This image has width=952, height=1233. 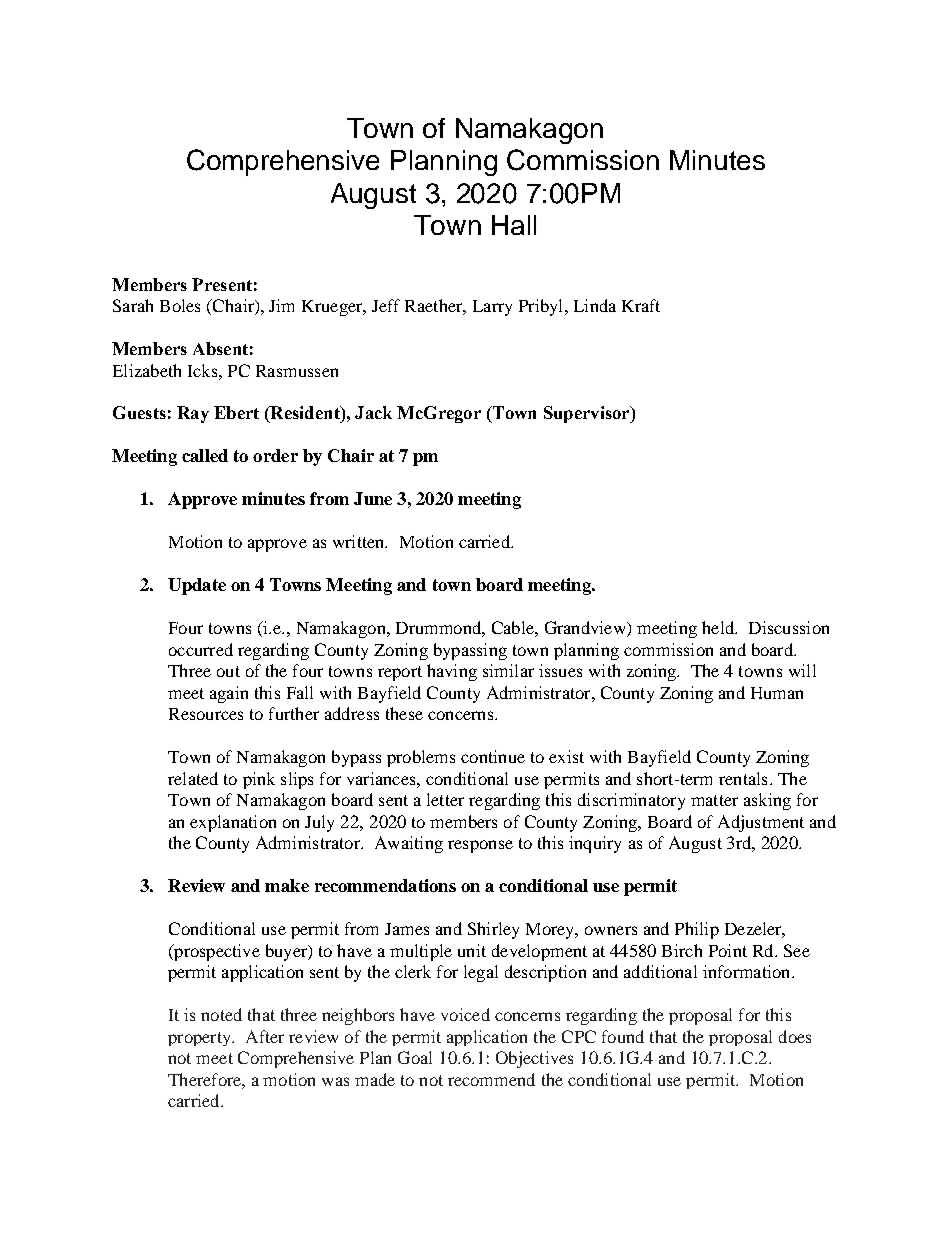 What do you see at coordinates (193, 778) in the image?
I see `related` at bounding box center [193, 778].
